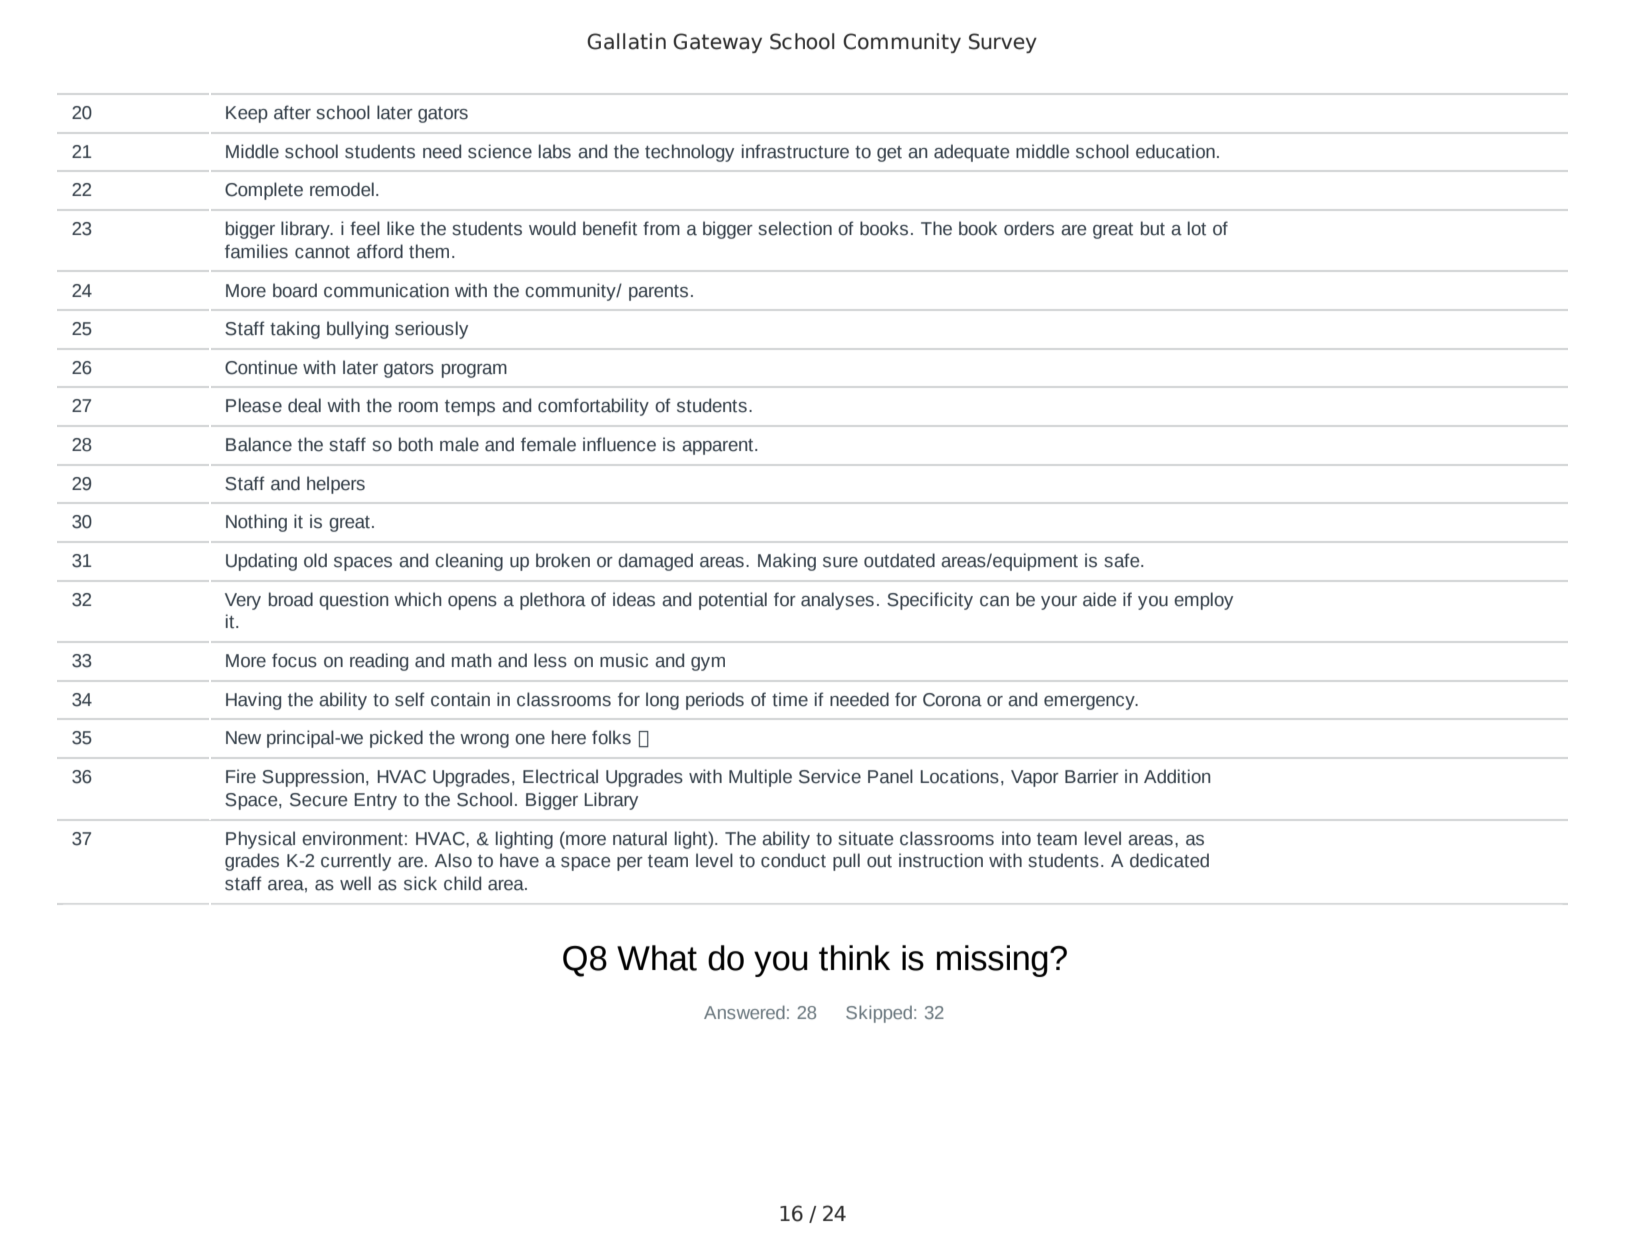 The image size is (1625, 1256). Describe the element at coordinates (304, 405) in the image. I see `deal` at that location.
